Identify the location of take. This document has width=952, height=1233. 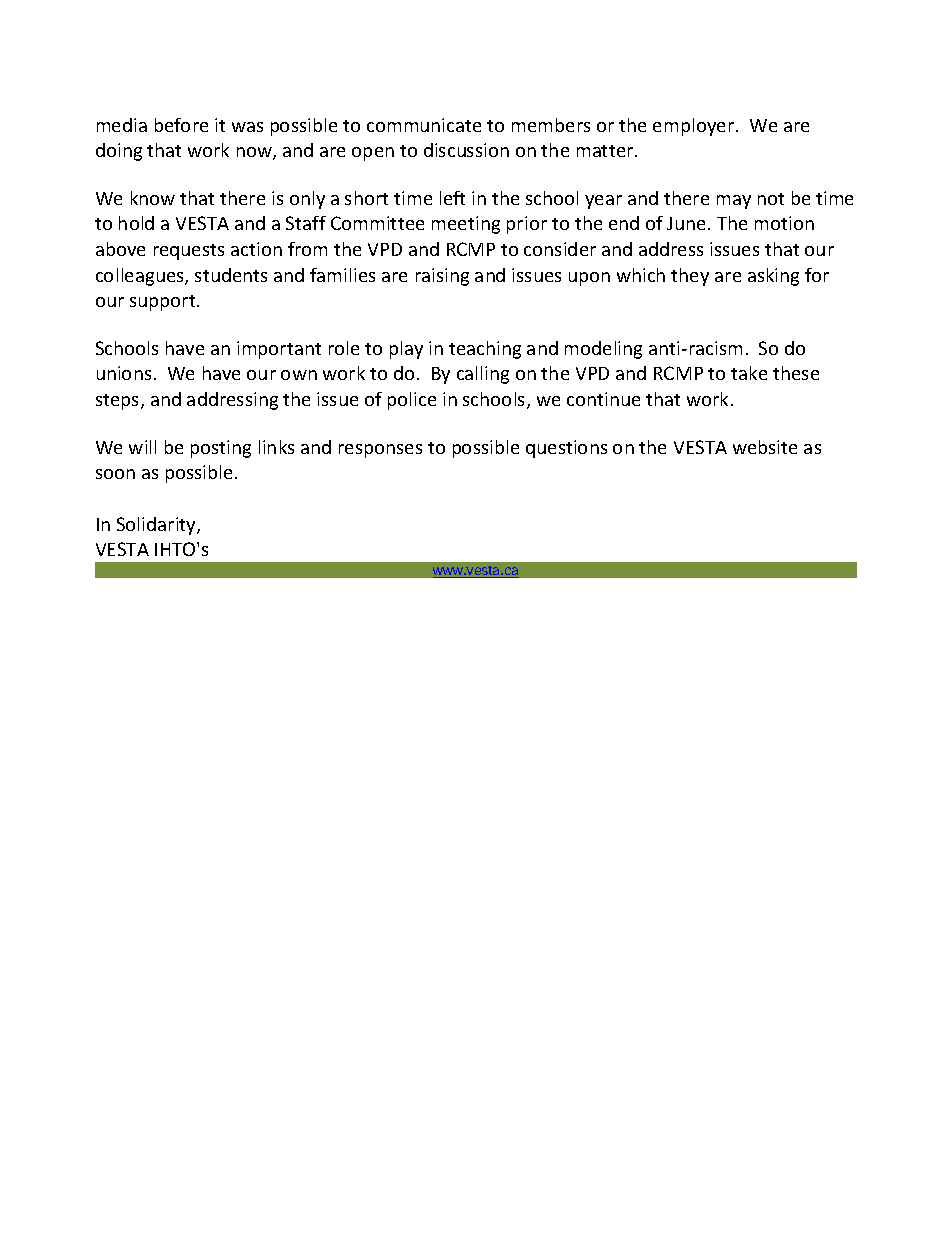
(749, 373).
